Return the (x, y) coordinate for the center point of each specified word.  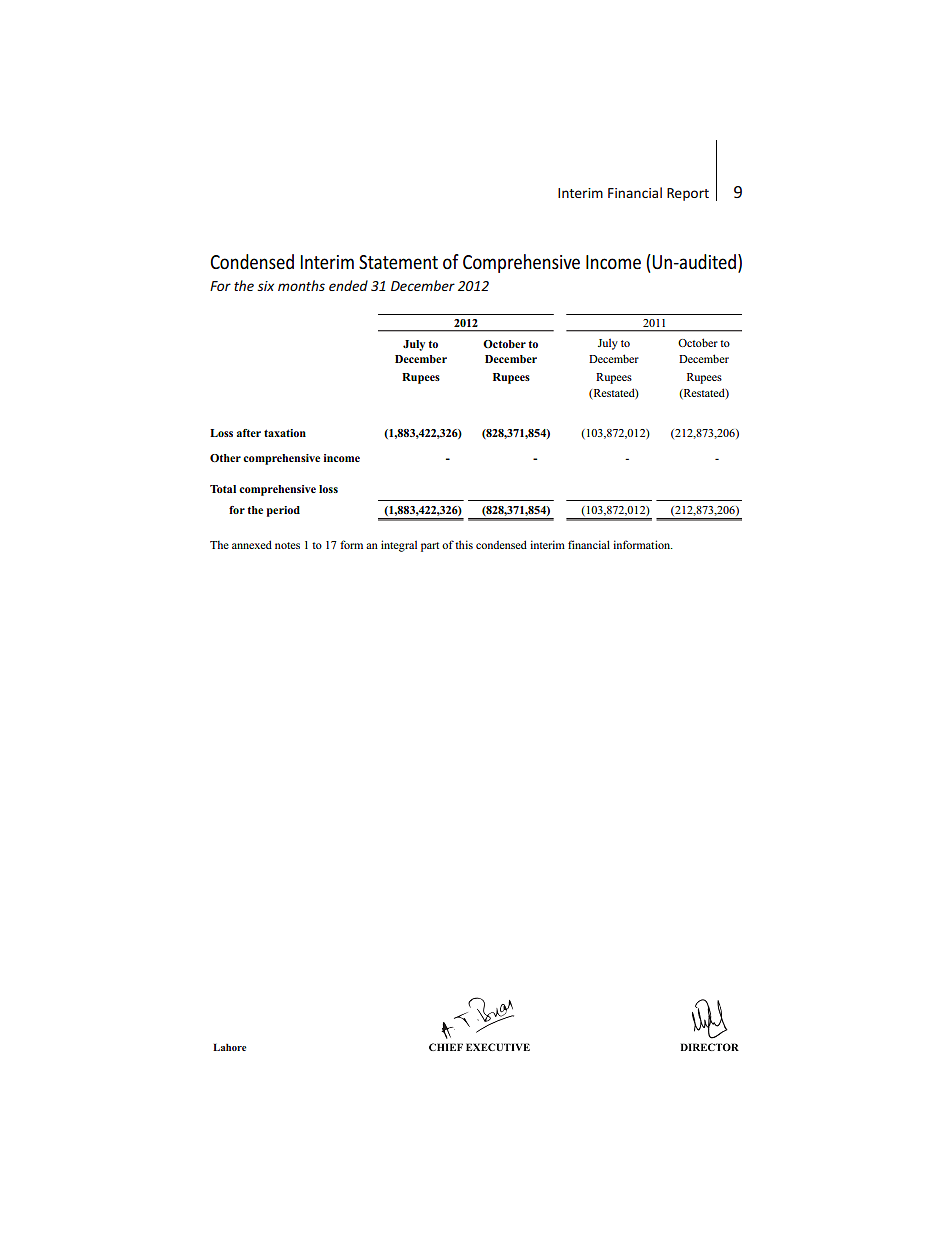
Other (225, 458)
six (266, 286)
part (430, 547)
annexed (252, 544)
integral (399, 546)
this (464, 544)
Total (223, 489)
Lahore (229, 1047)
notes (287, 545)
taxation (285, 433)
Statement (398, 262)
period (283, 511)
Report (688, 194)
